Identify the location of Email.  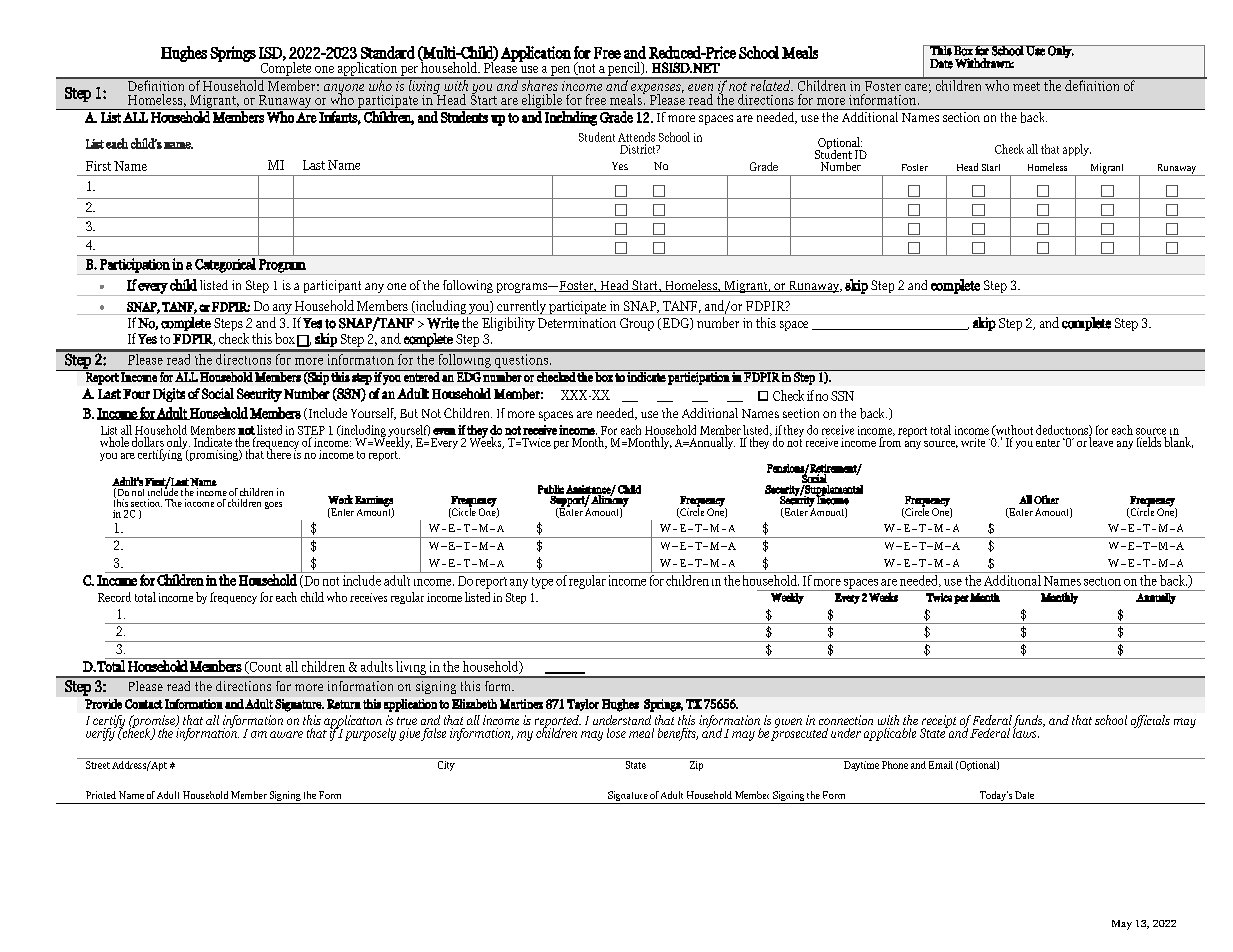
(941, 763).
